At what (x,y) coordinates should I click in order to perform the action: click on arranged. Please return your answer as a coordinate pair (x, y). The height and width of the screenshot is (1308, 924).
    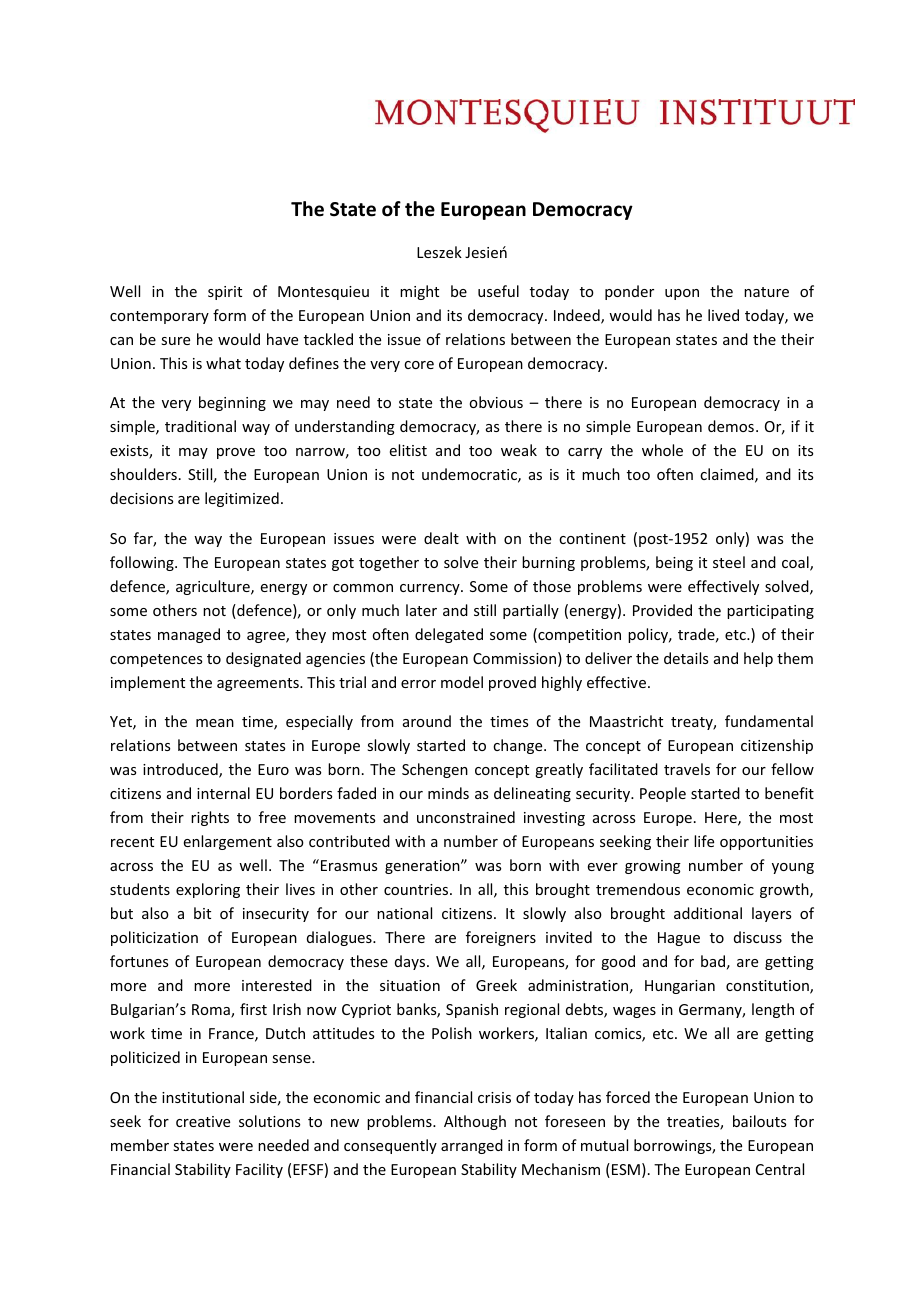
    Looking at the image, I should click on (472, 1146).
